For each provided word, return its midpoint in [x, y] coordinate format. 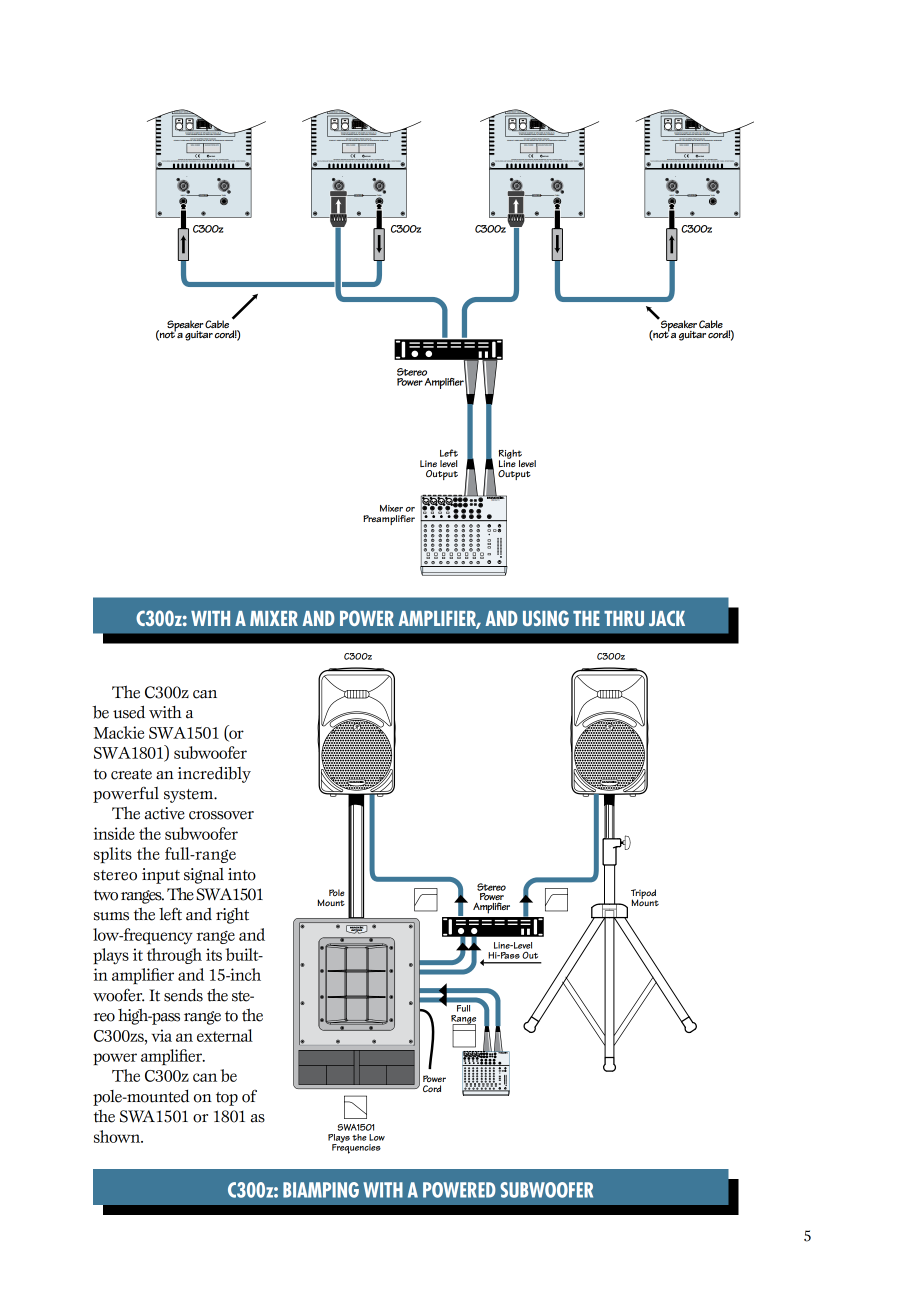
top [227, 1099]
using [546, 618]
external [225, 1035]
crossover [221, 815]
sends [183, 995]
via [162, 1035]
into [242, 874]
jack [667, 618]
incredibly [214, 775]
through [174, 956]
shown [118, 1136]
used [129, 712]
